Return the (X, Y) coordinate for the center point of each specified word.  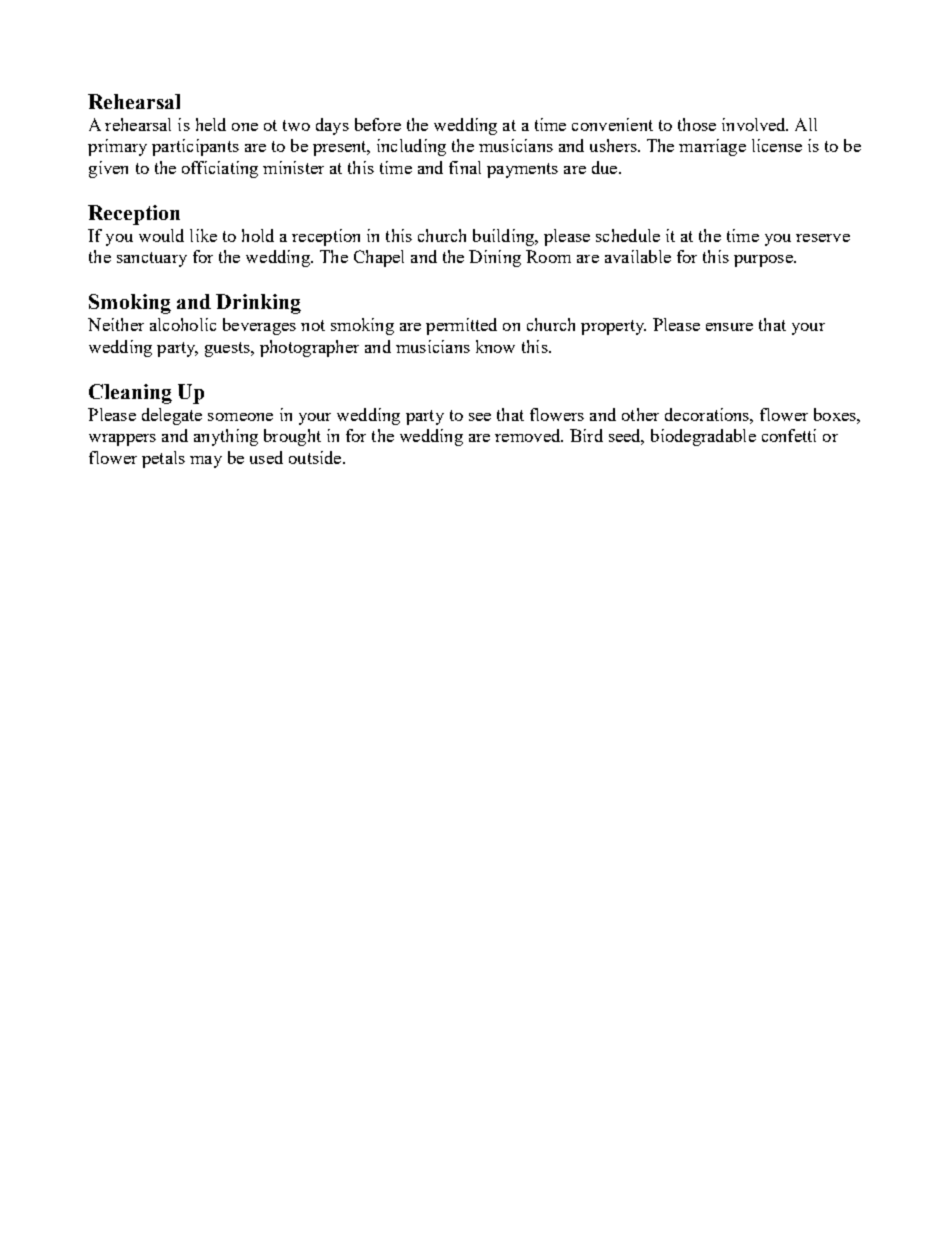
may (206, 462)
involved (755, 124)
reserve (823, 238)
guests (228, 349)
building (505, 237)
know (495, 346)
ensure (729, 327)
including (411, 147)
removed (529, 435)
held (211, 124)
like (203, 235)
